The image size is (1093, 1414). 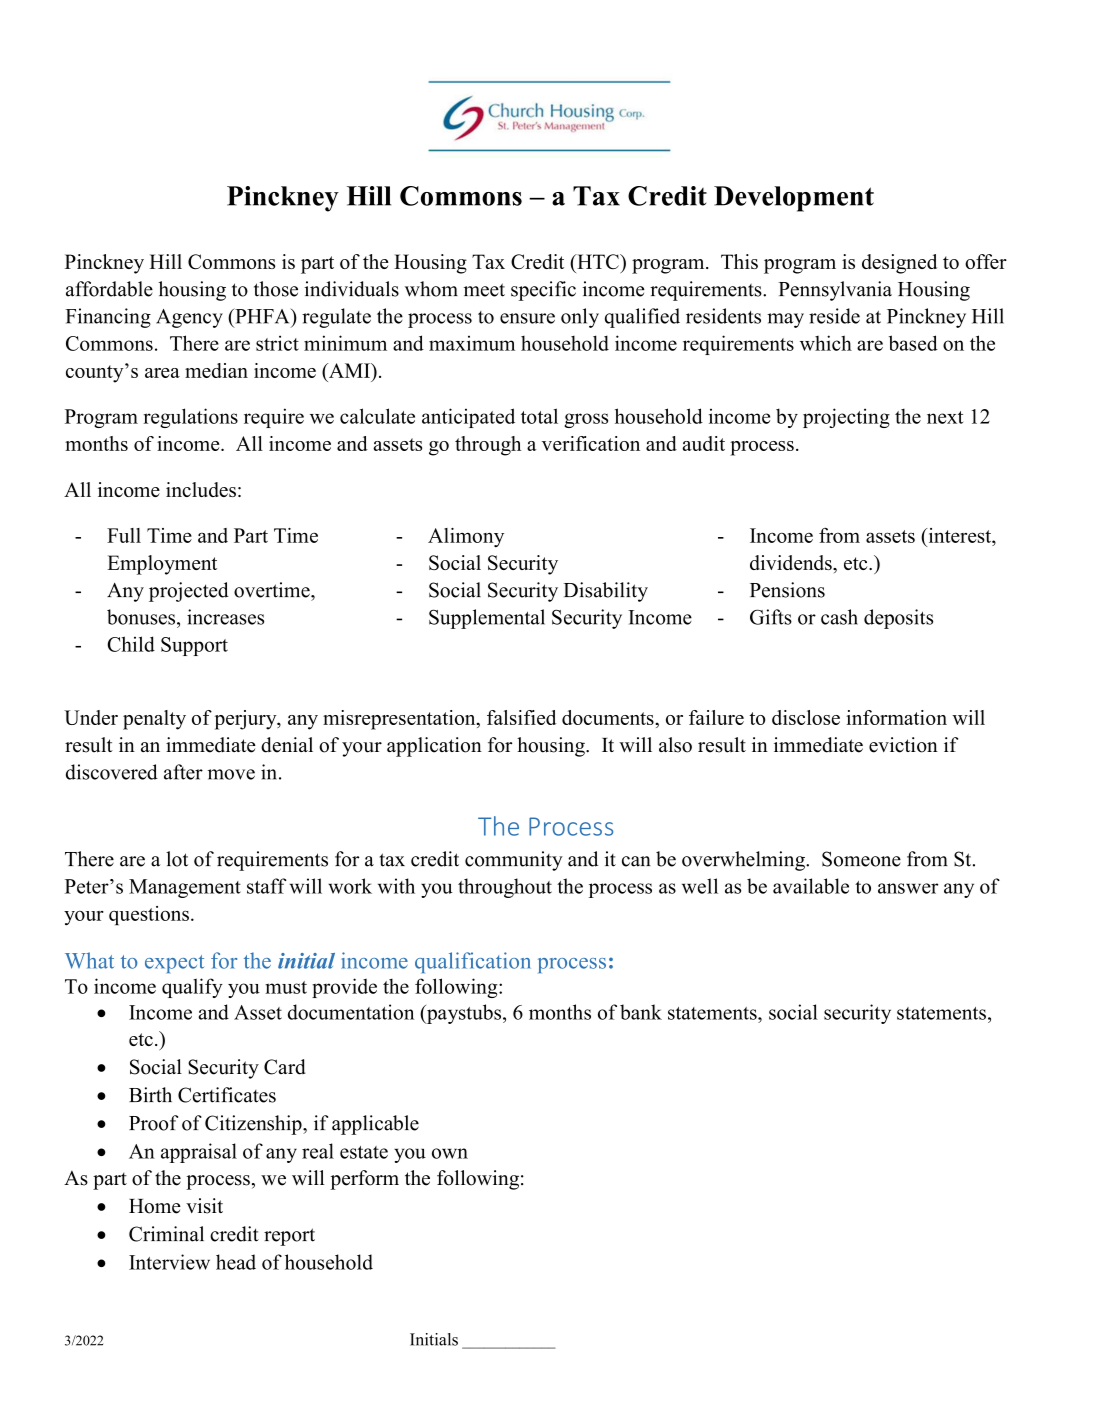 What do you see at coordinates (276, 289) in the screenshot?
I see `those` at bounding box center [276, 289].
